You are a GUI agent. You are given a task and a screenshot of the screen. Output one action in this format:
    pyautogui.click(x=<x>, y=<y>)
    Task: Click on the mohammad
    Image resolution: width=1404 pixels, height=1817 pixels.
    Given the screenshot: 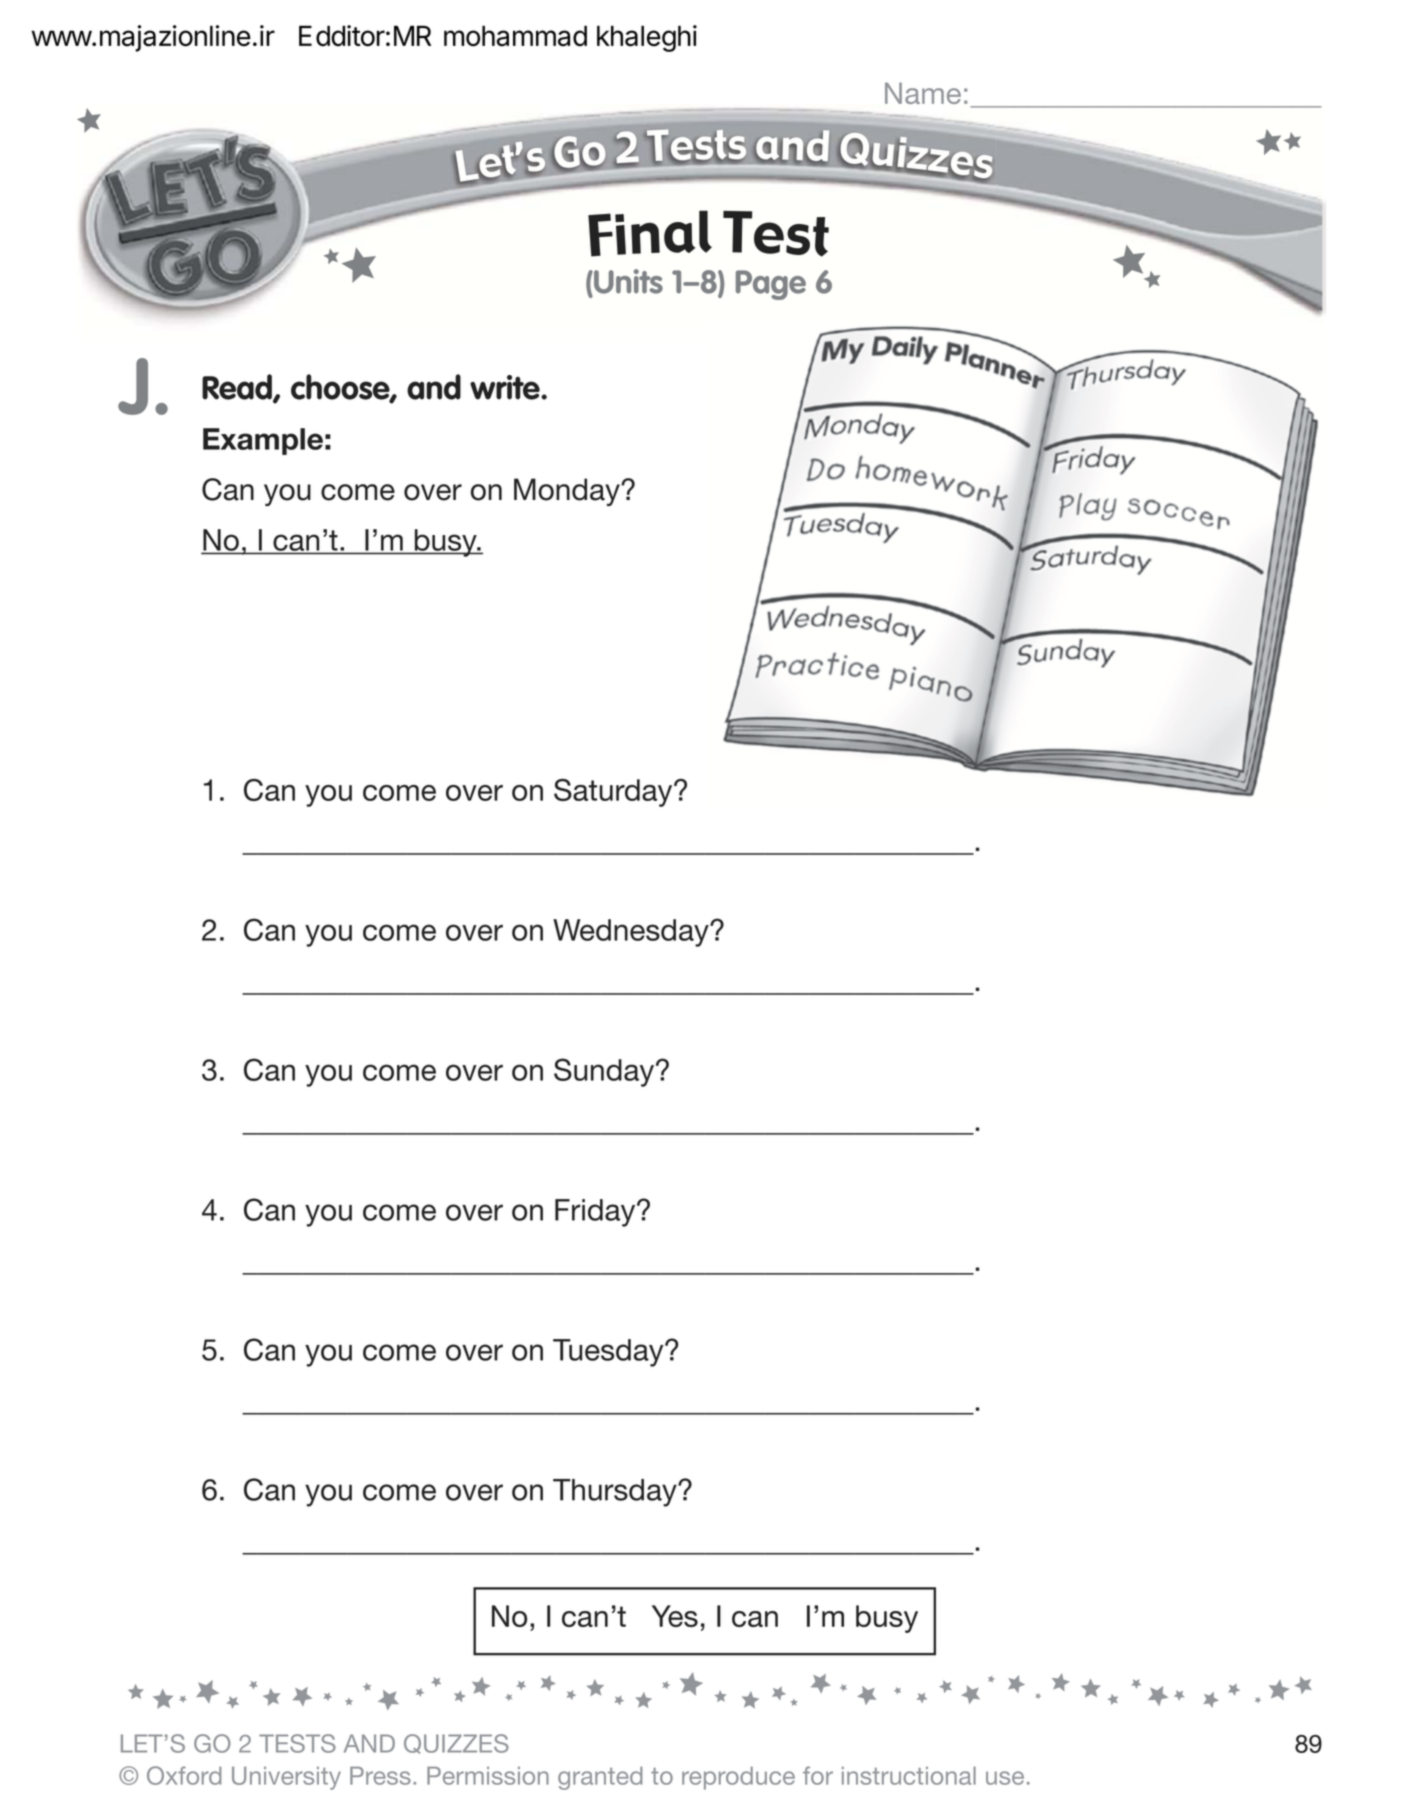 What is the action you would take?
    pyautogui.click(x=515, y=36)
